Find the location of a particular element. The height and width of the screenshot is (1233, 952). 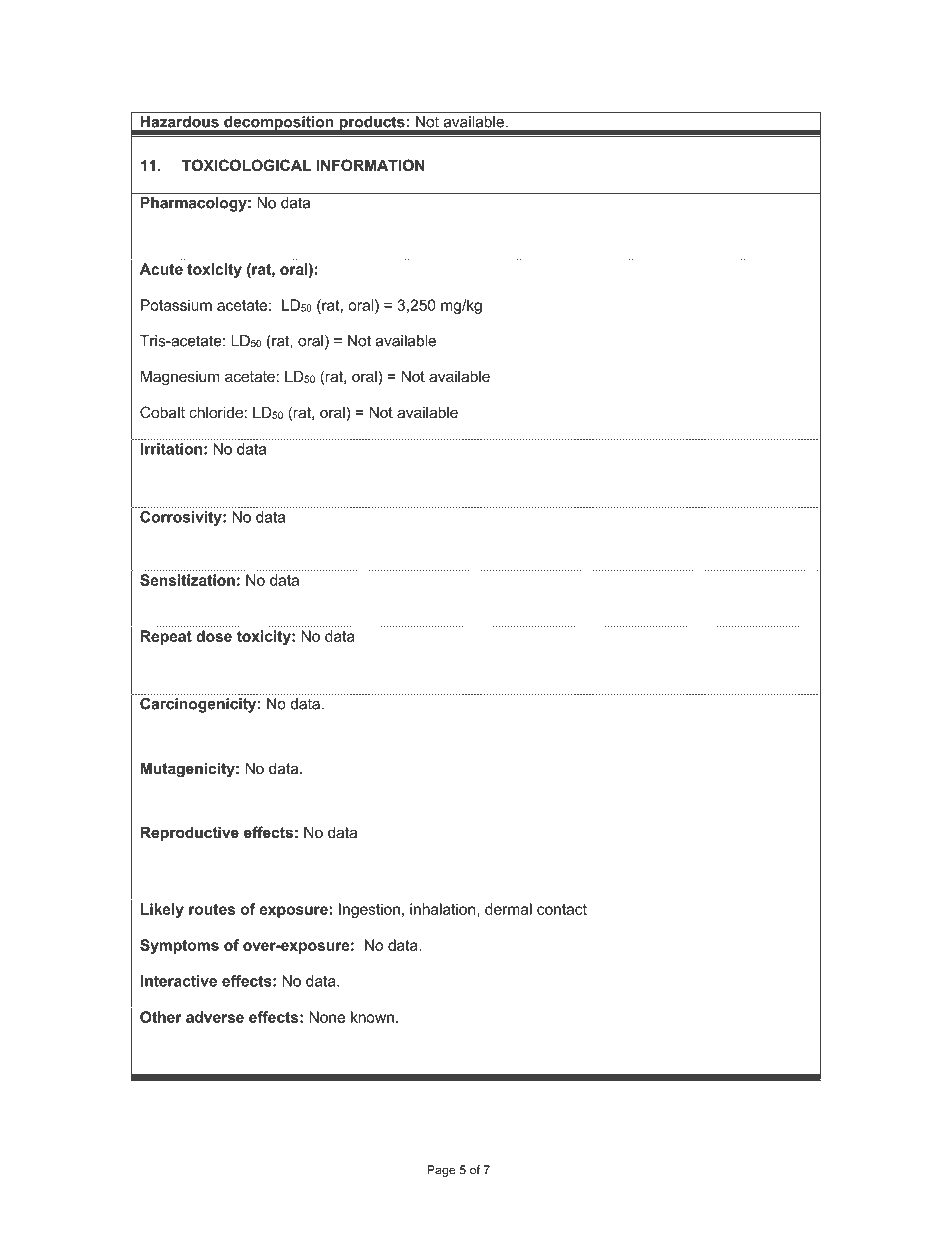

Ingestion is located at coordinates (369, 910).
